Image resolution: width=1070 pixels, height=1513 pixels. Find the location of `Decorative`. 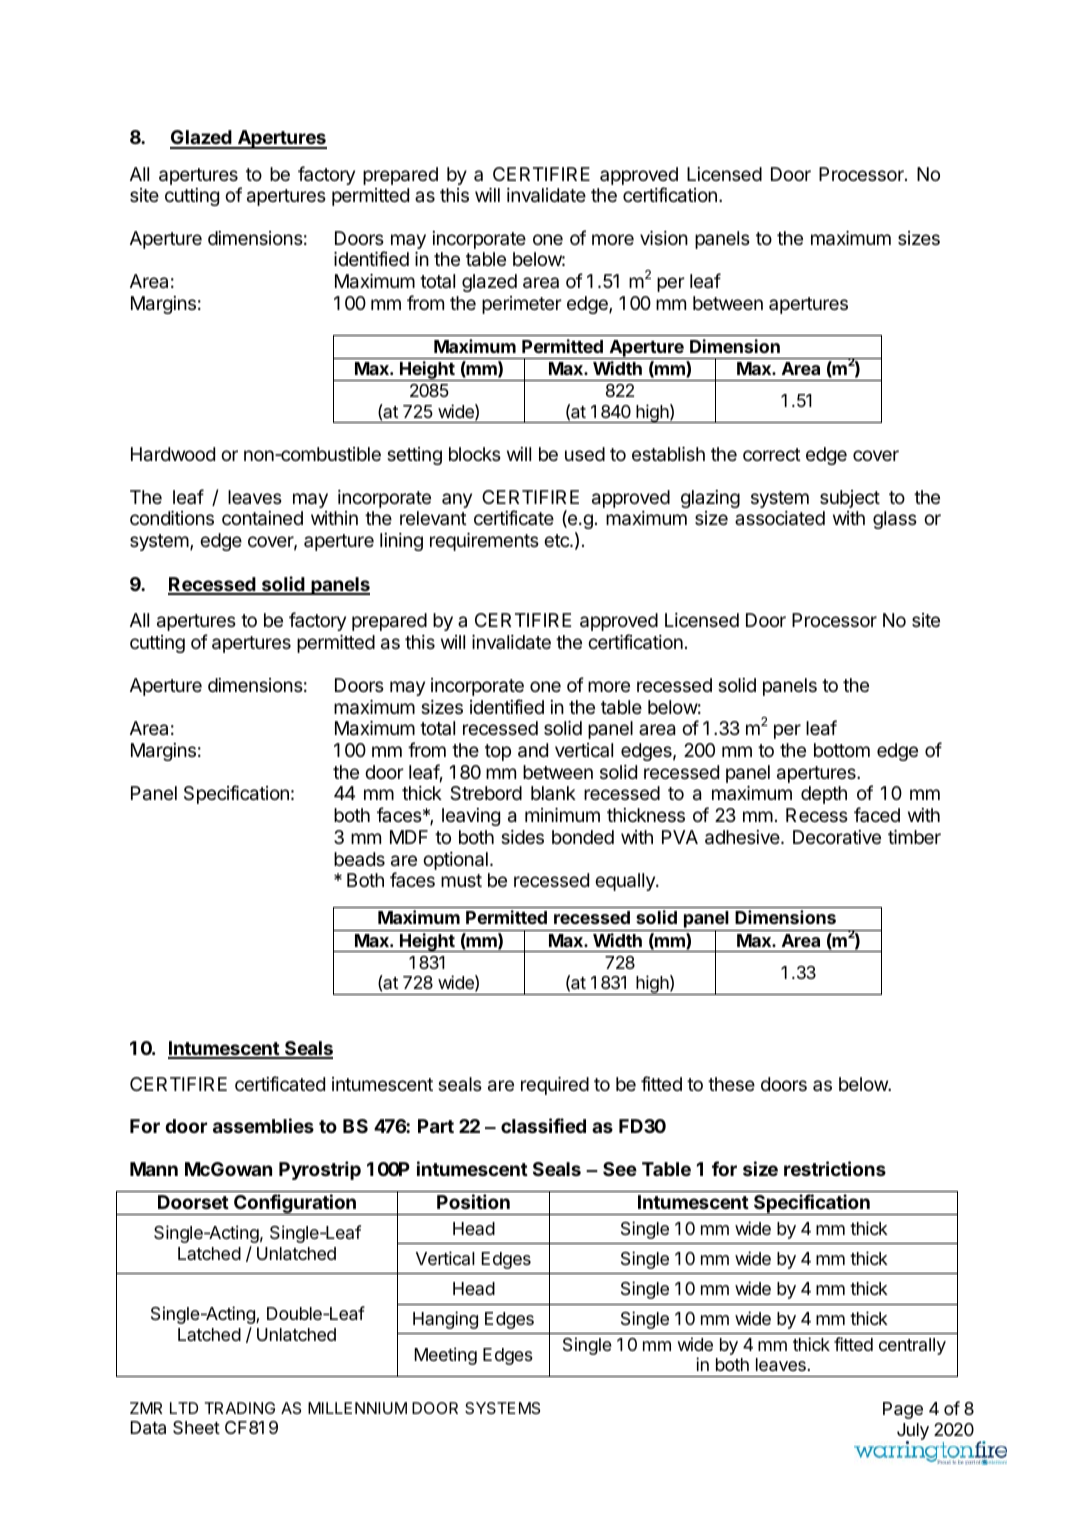

Decorative is located at coordinates (837, 837).
